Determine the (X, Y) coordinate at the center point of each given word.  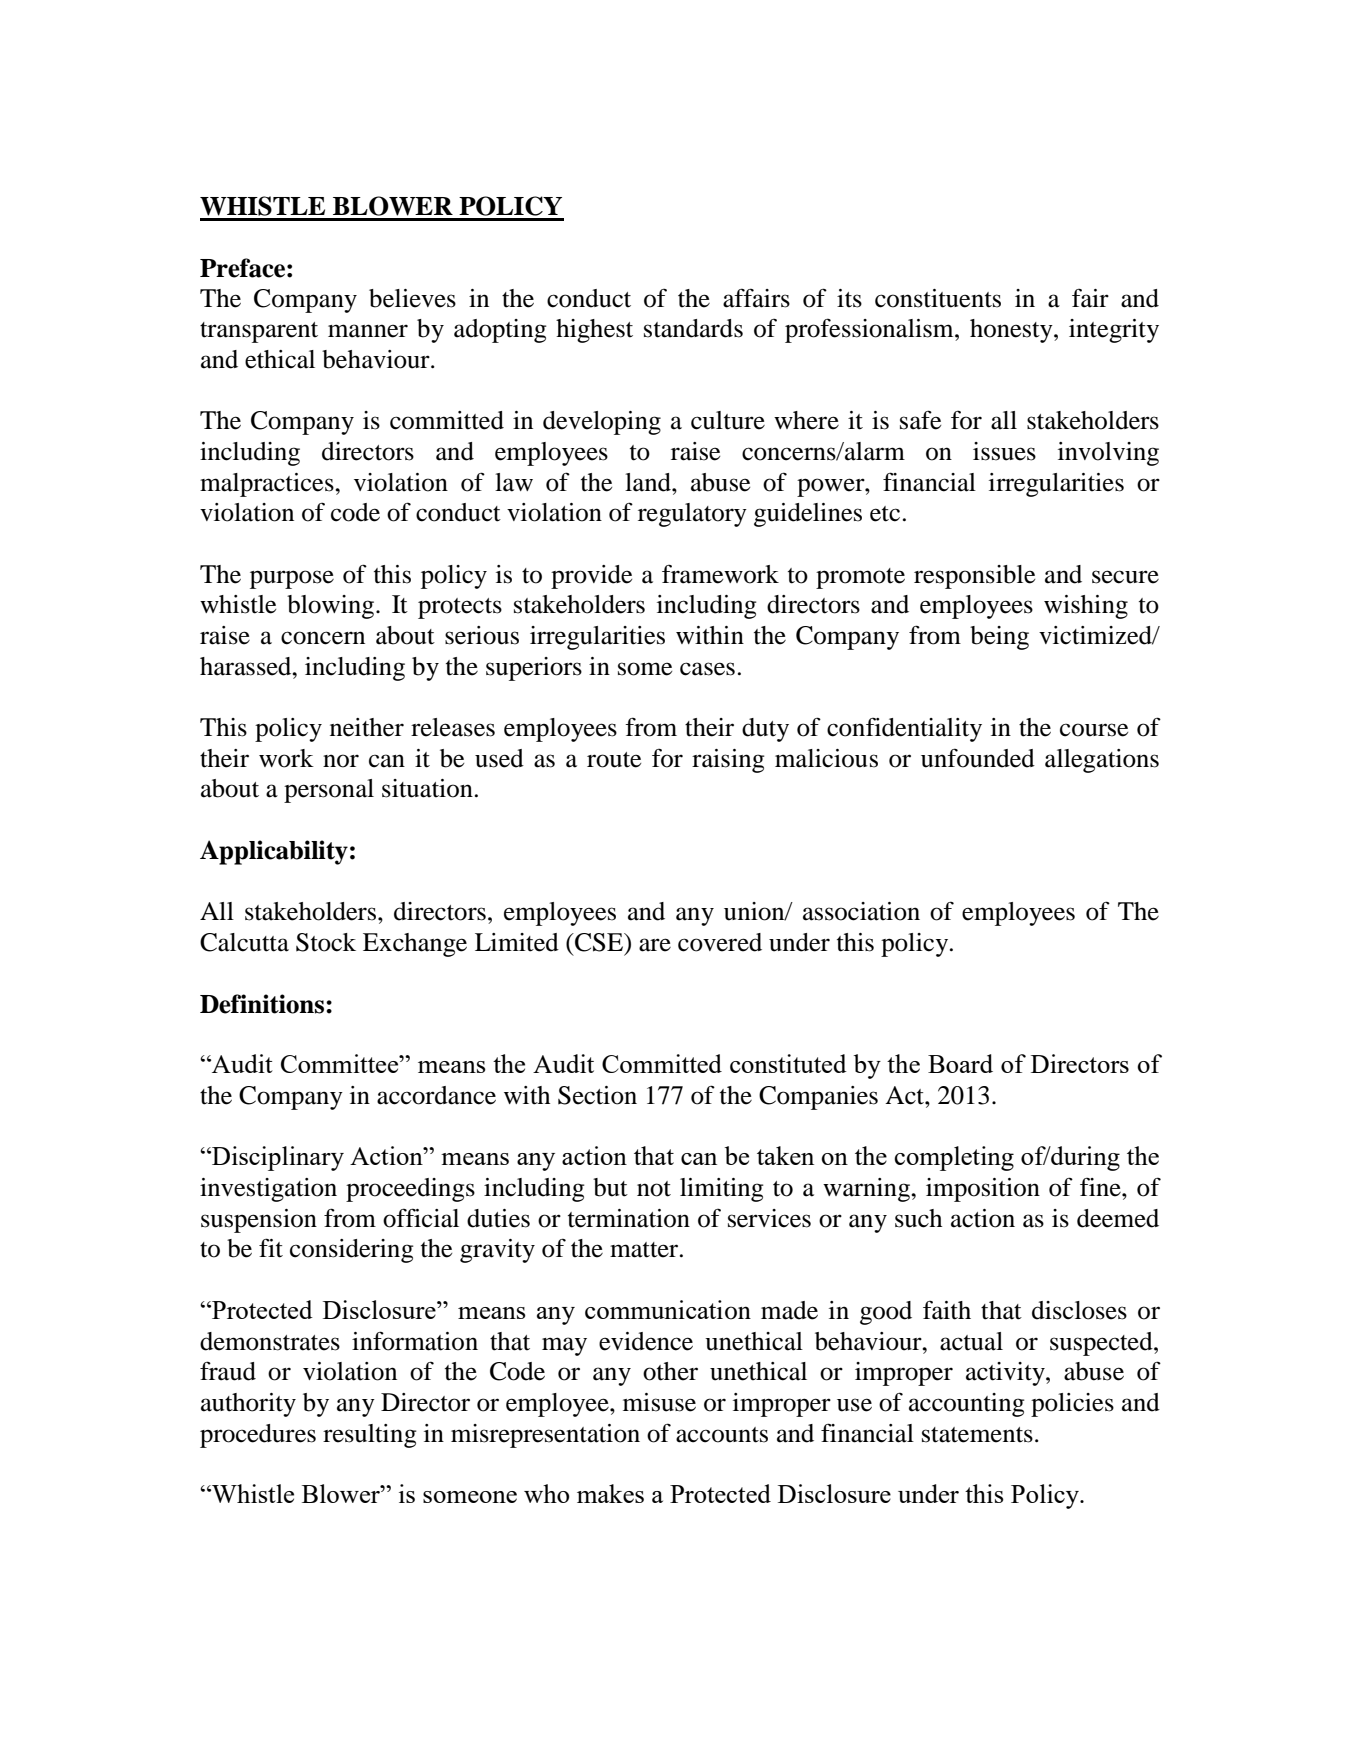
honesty (1012, 331)
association (861, 911)
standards (693, 328)
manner (368, 331)
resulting (370, 1436)
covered (720, 942)
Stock (326, 942)
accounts (722, 1435)
